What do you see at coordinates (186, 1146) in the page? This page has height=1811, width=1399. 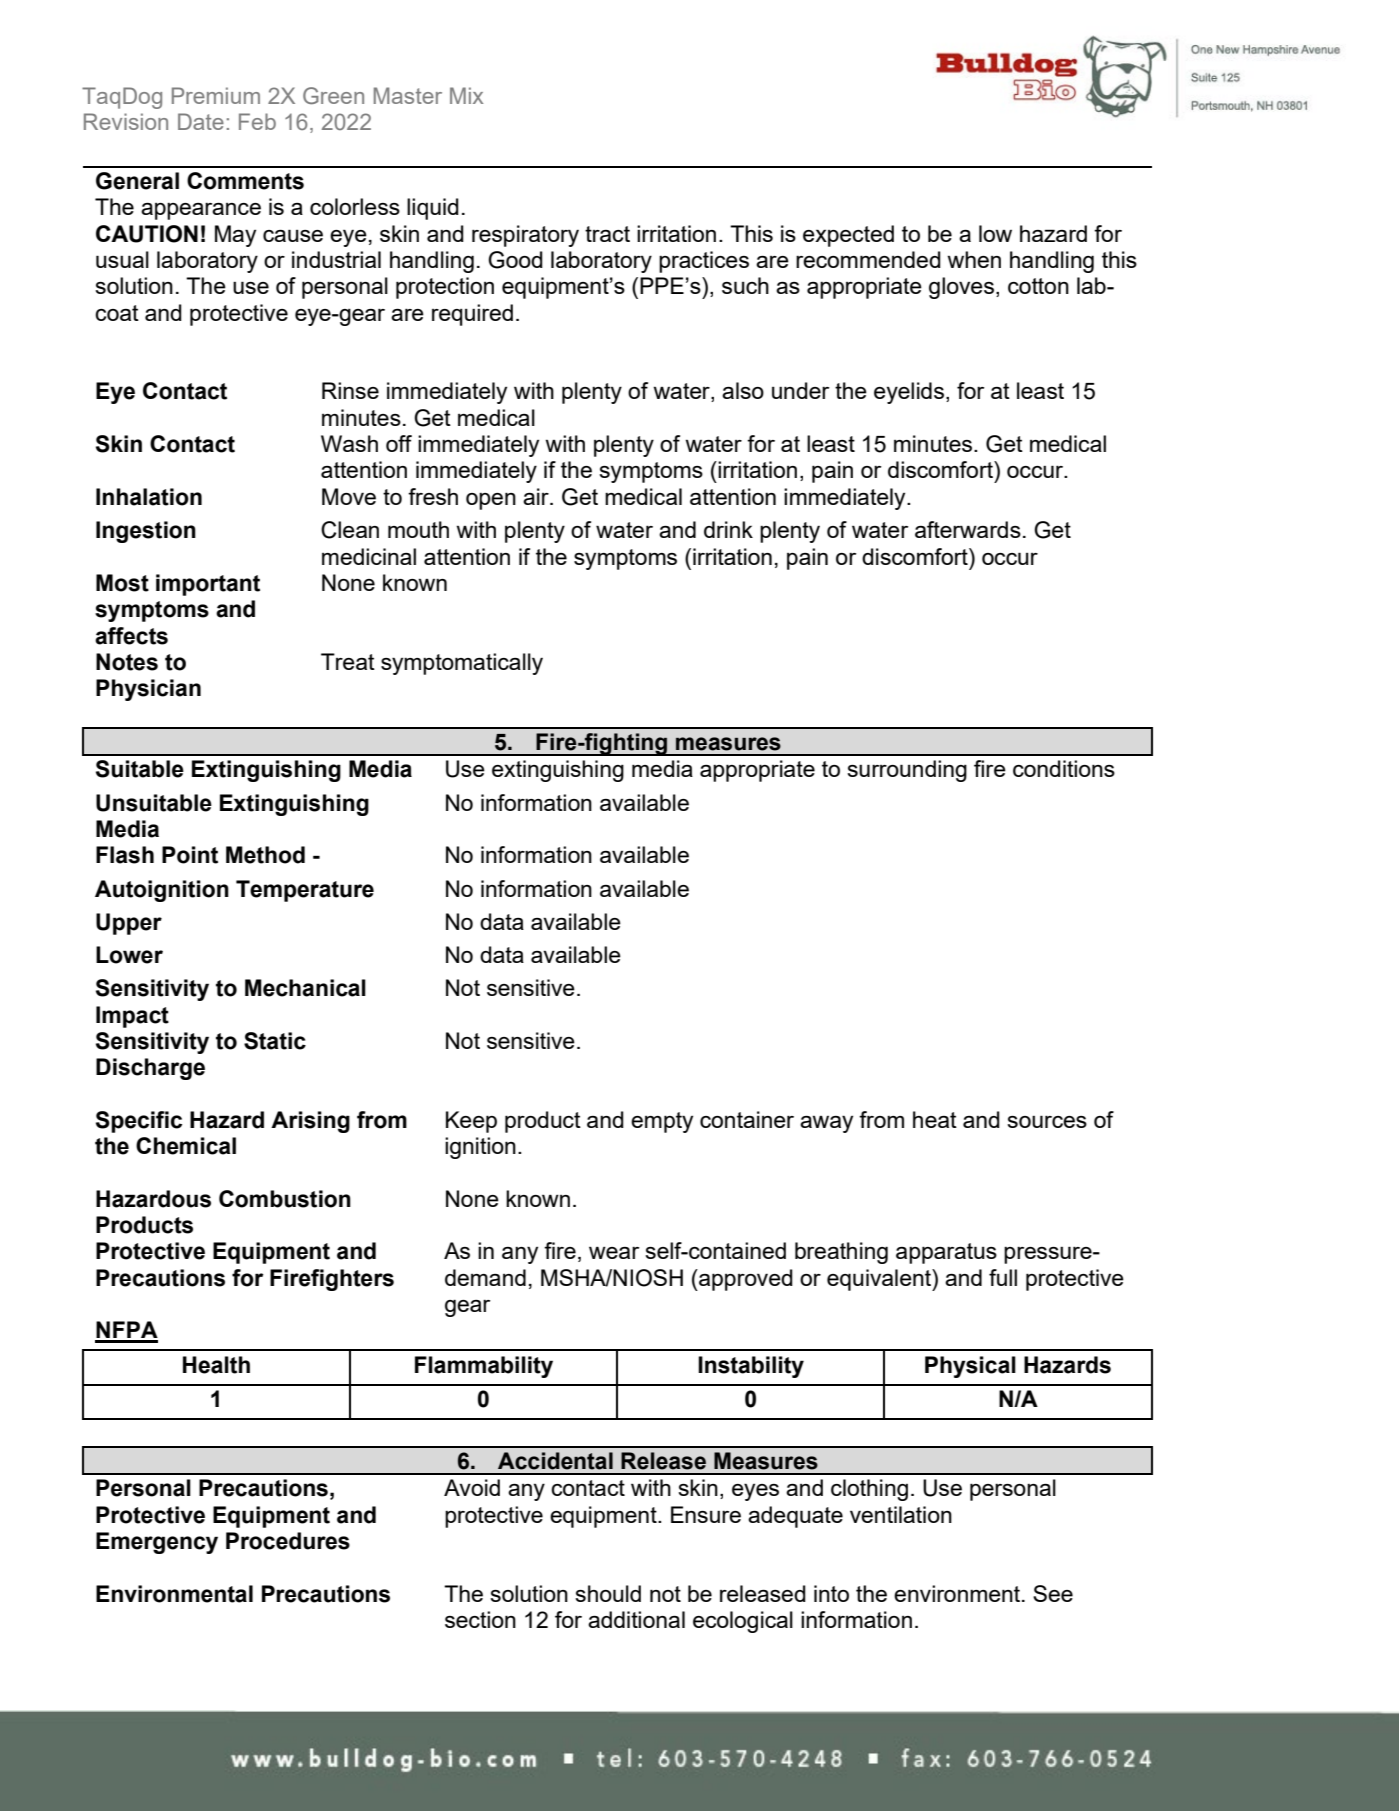 I see `Chemical` at bounding box center [186, 1146].
